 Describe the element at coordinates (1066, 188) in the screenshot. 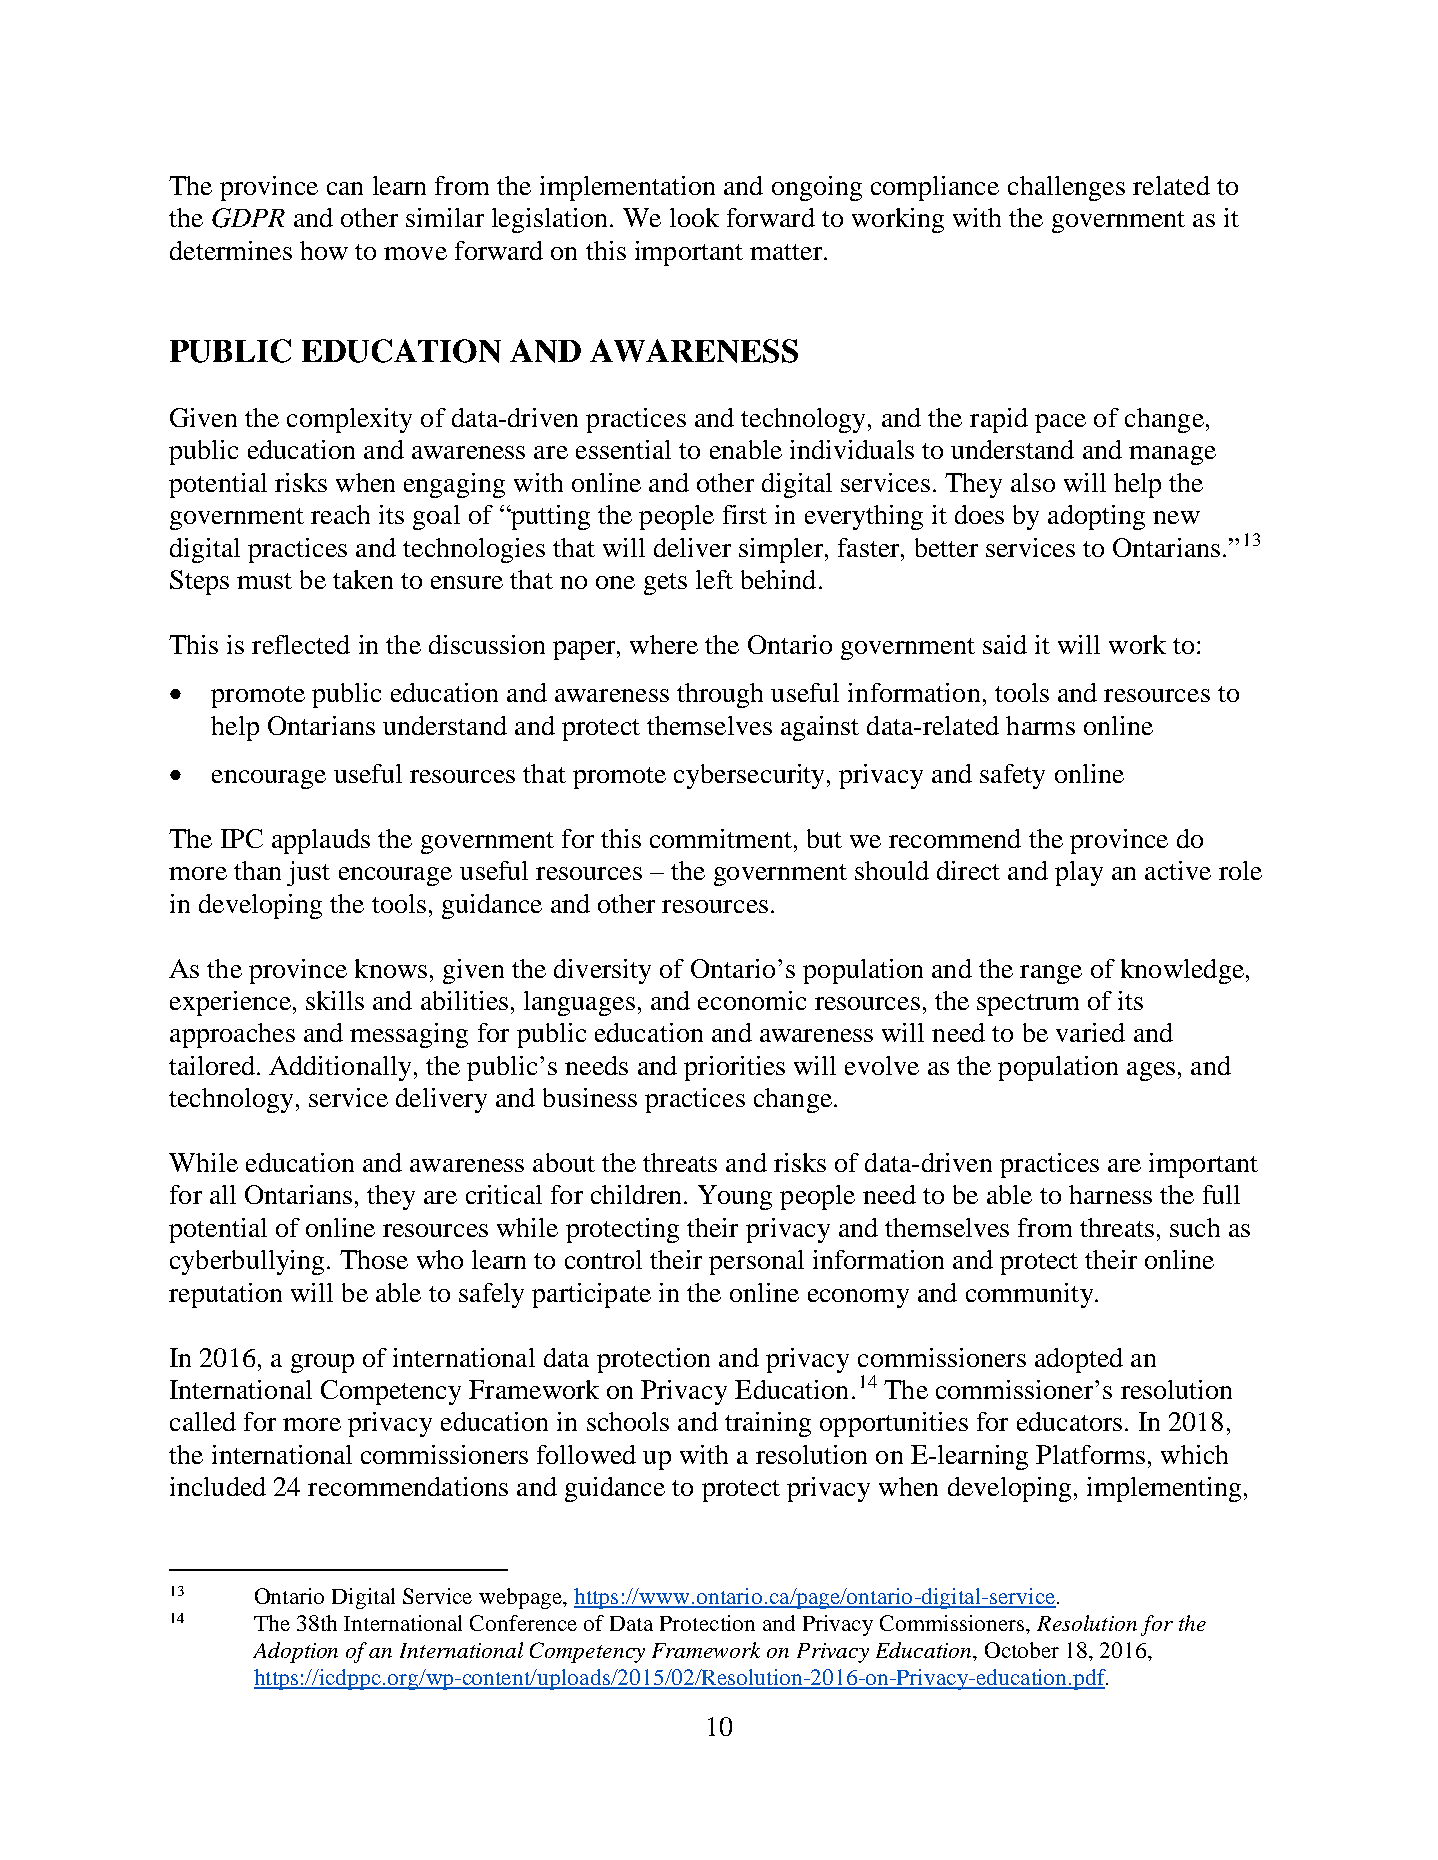

I see `challenges` at that location.
